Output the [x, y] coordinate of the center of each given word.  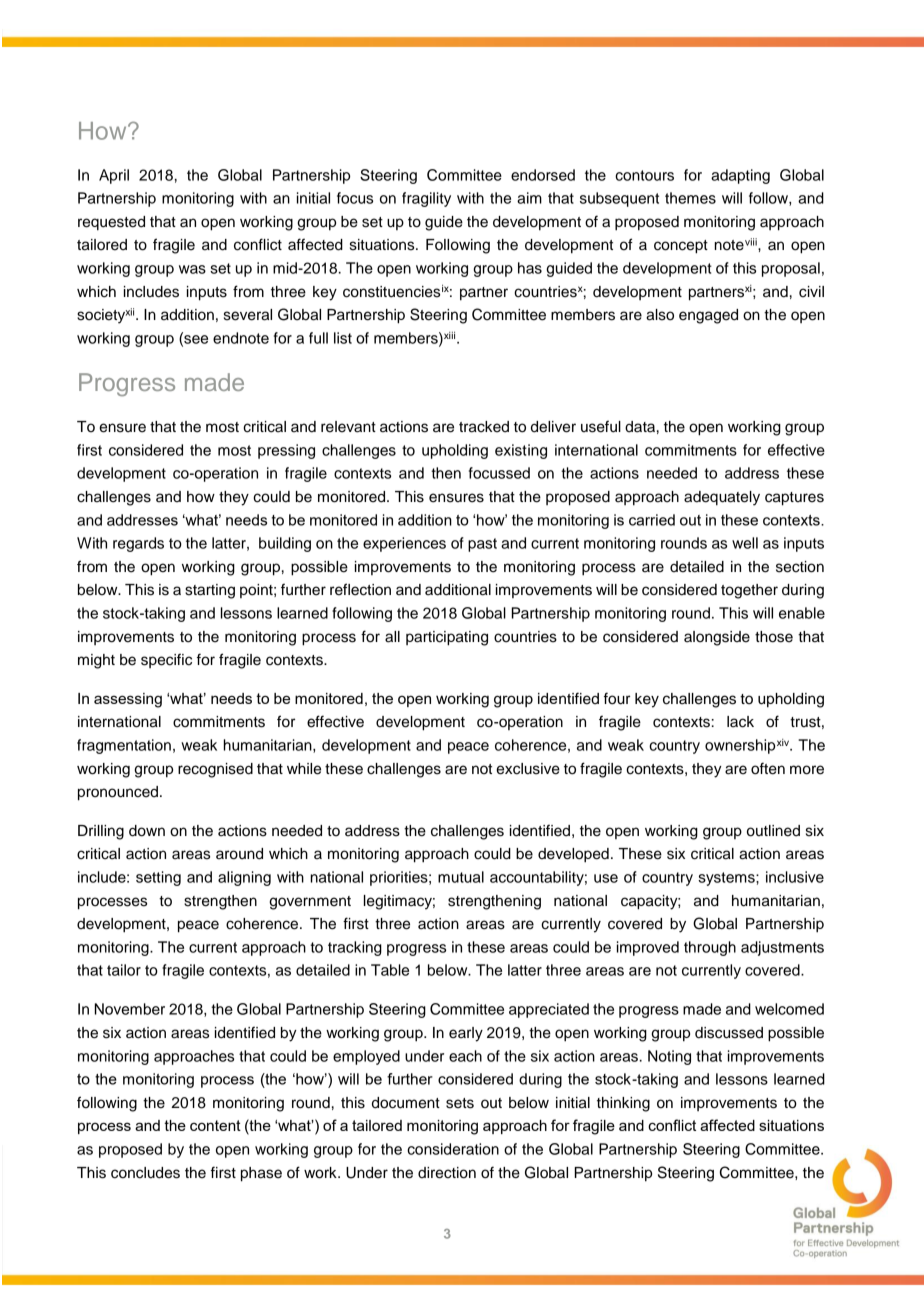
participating [447, 638]
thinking [623, 1104]
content [215, 1125]
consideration [453, 1149]
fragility [426, 199]
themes [690, 198]
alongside [717, 638]
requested [111, 223]
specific [166, 660]
